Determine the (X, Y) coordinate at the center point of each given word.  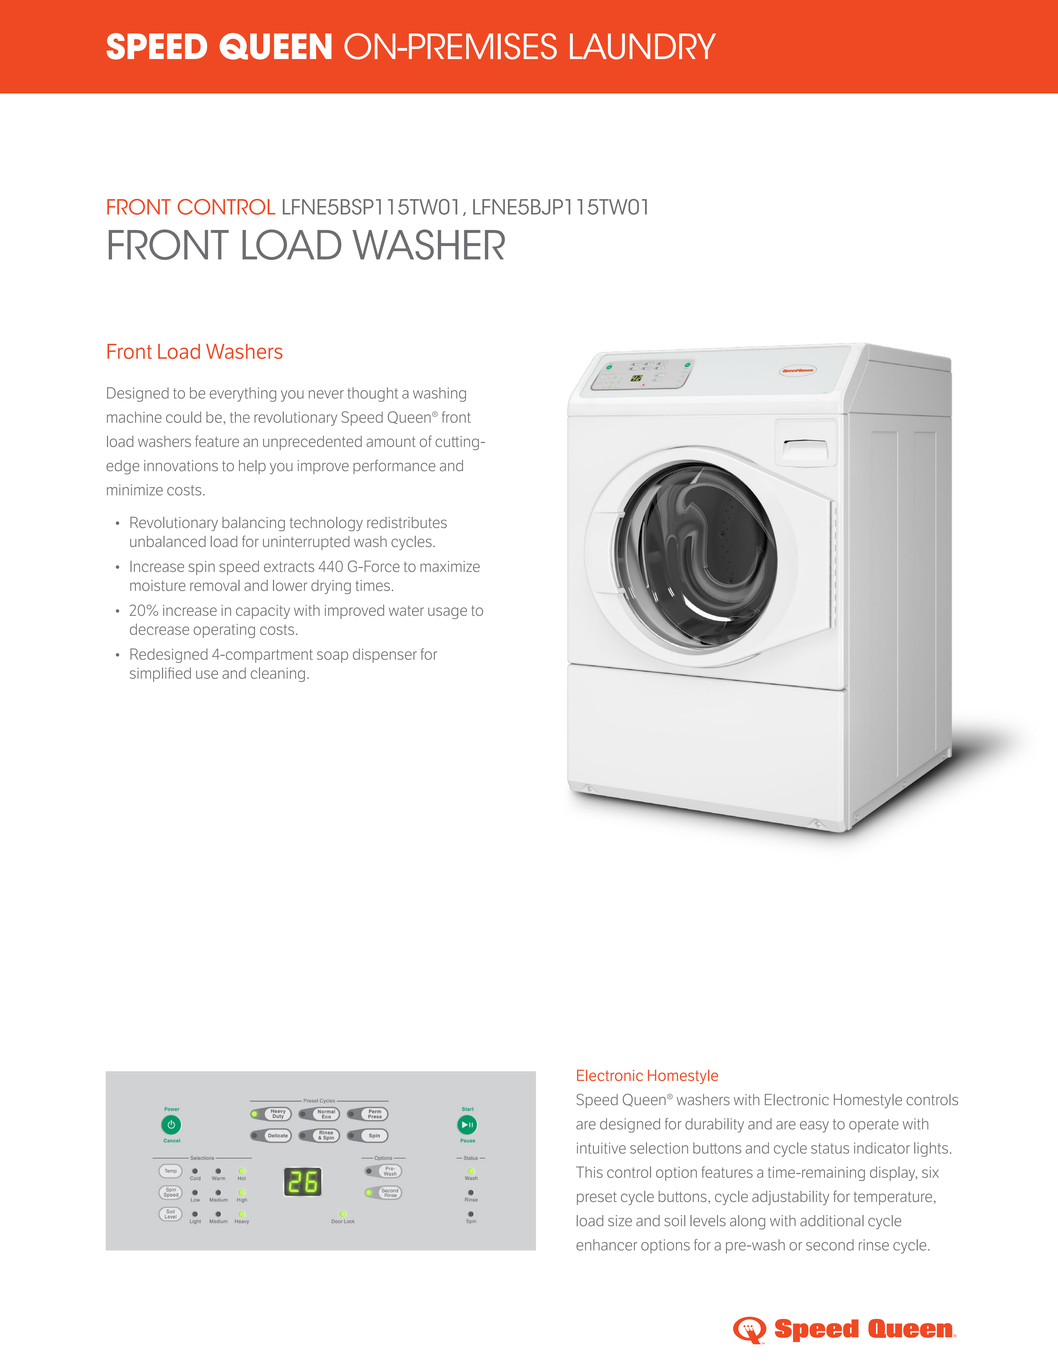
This (589, 1172)
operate (874, 1125)
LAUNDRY (643, 46)
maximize (450, 566)
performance (394, 466)
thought (373, 394)
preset (597, 1198)
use (207, 674)
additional (832, 1221)
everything (243, 394)
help (252, 467)
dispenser (385, 655)
